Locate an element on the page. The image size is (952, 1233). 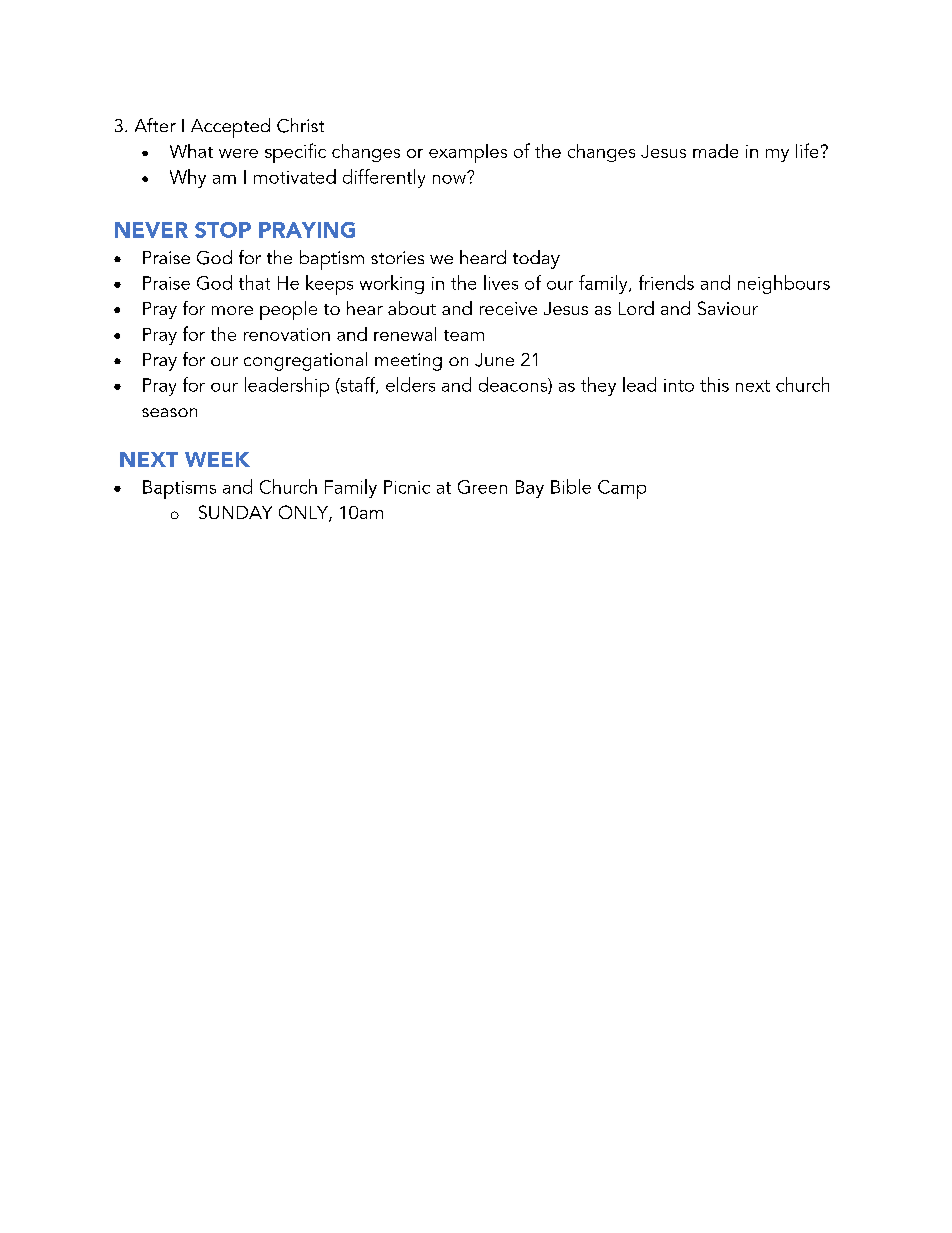
season is located at coordinates (169, 412).
